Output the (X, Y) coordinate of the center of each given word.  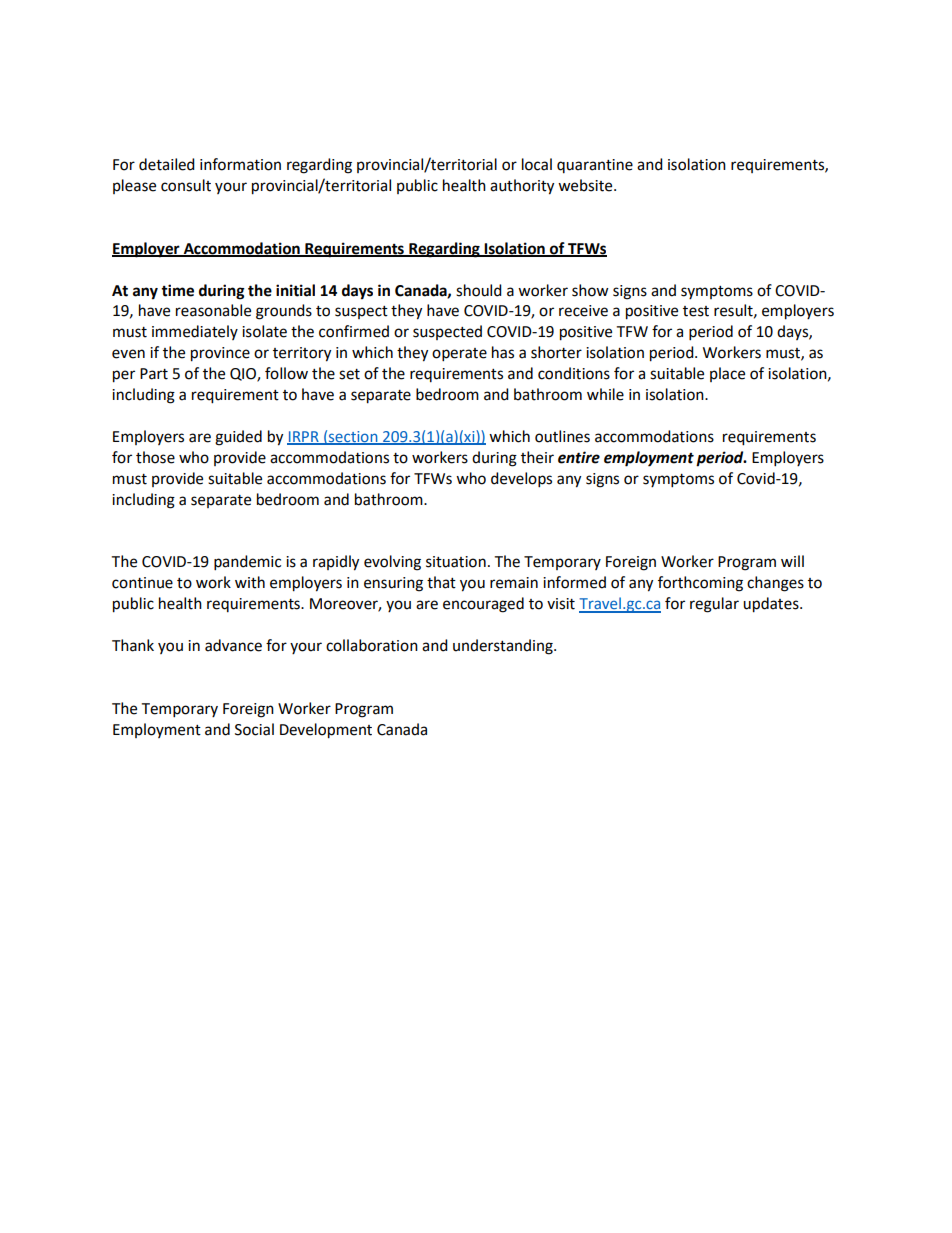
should (479, 290)
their (537, 457)
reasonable (213, 310)
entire (579, 457)
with (250, 582)
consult (186, 185)
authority (522, 187)
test (696, 311)
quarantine (595, 166)
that (441, 582)
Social (254, 729)
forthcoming (700, 584)
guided (238, 438)
